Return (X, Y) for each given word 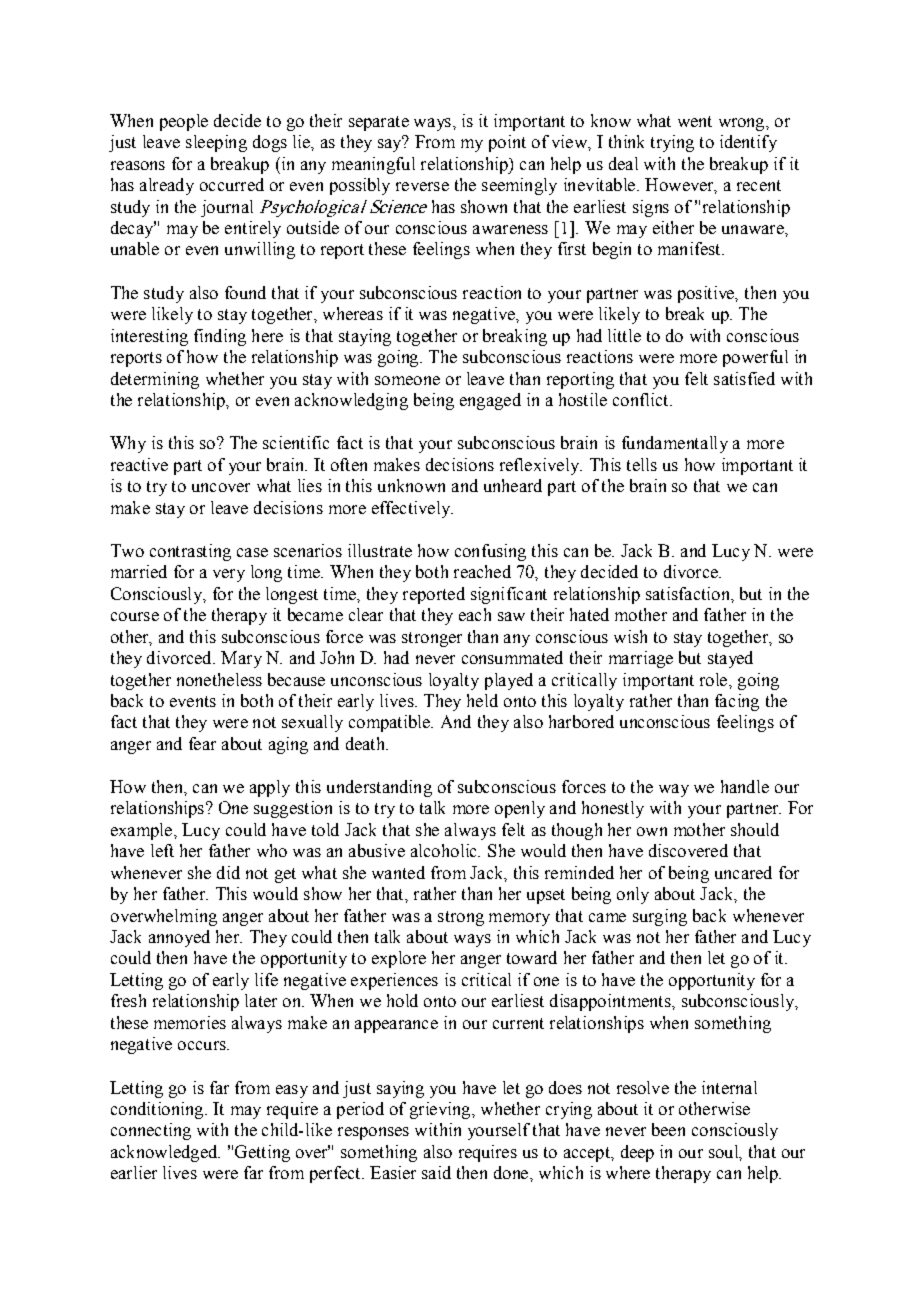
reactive (139, 464)
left (162, 850)
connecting (151, 1131)
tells (642, 464)
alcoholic (445, 850)
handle (745, 786)
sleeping (216, 143)
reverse (422, 186)
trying (672, 143)
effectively (412, 509)
